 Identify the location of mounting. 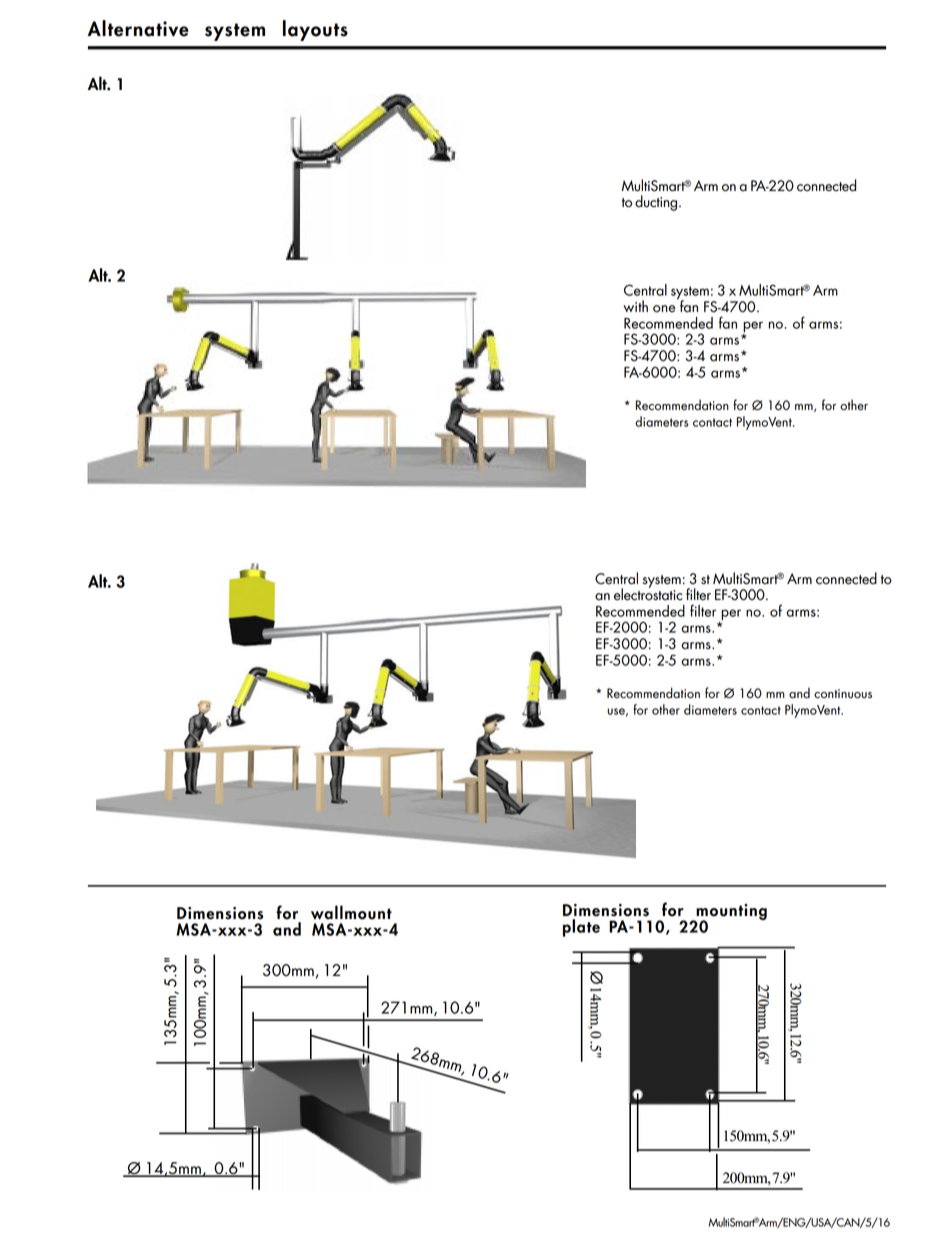
(730, 913).
